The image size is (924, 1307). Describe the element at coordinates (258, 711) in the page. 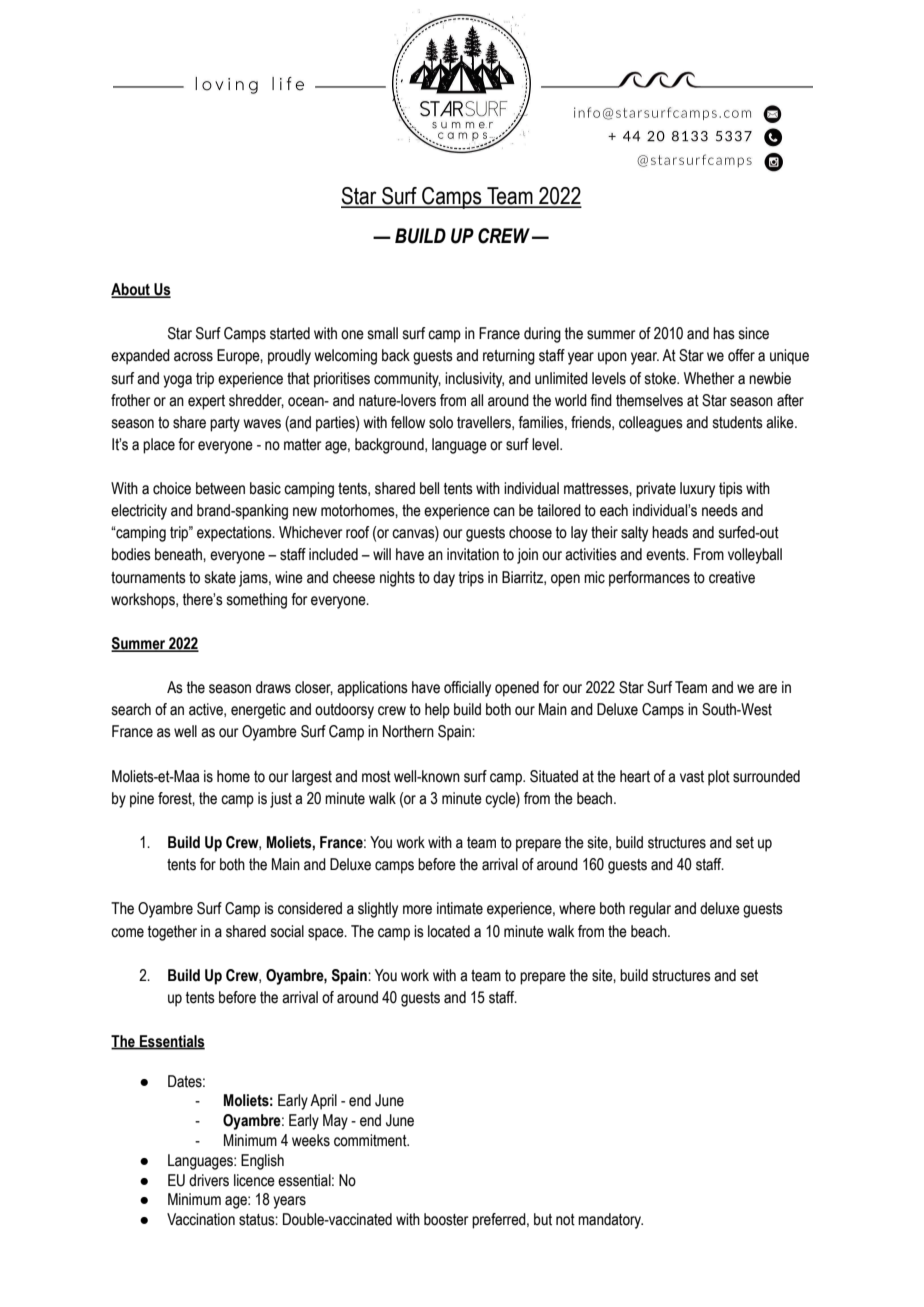

I see `energetic` at that location.
